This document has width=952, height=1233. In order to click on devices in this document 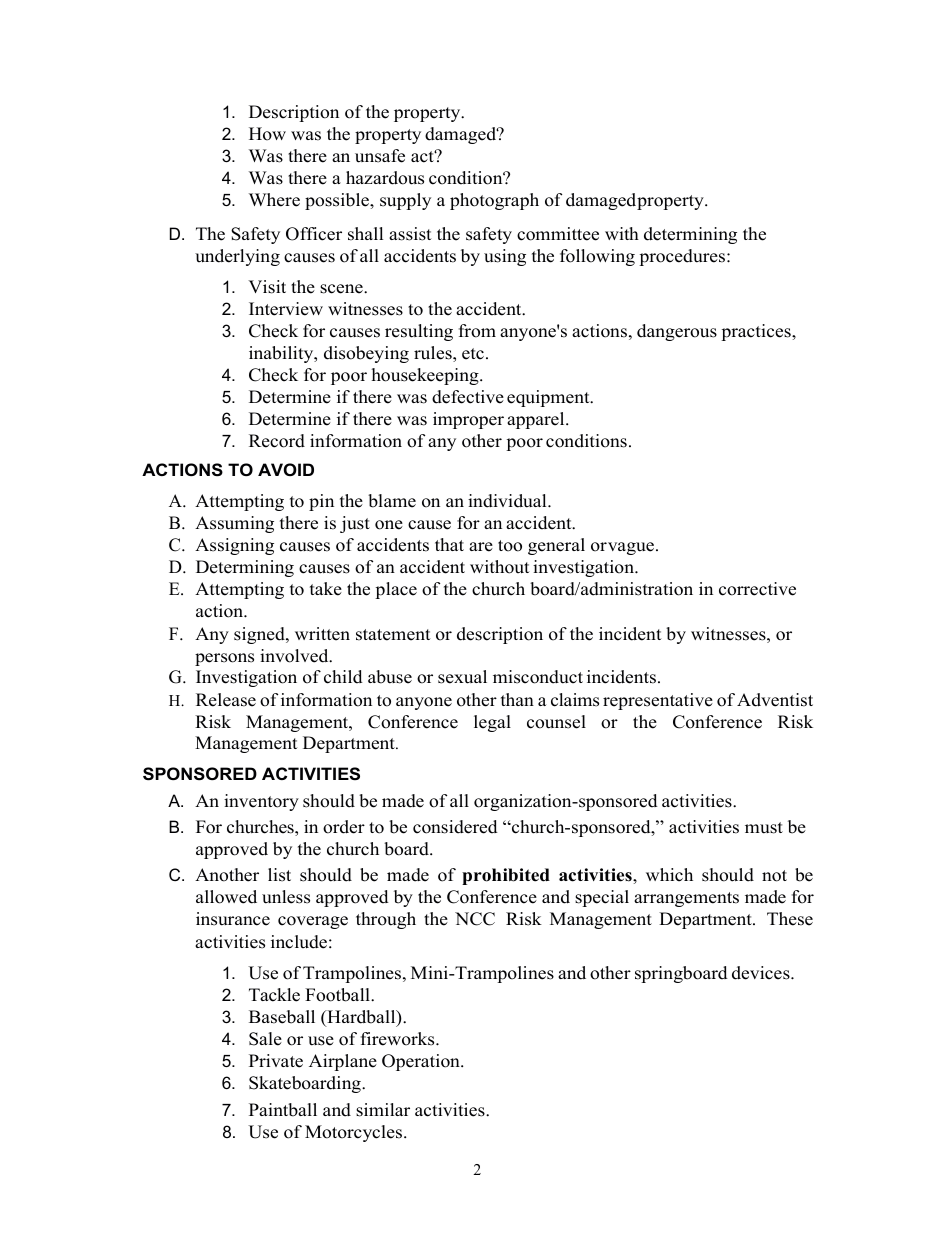, I will do `click(762, 973)`.
